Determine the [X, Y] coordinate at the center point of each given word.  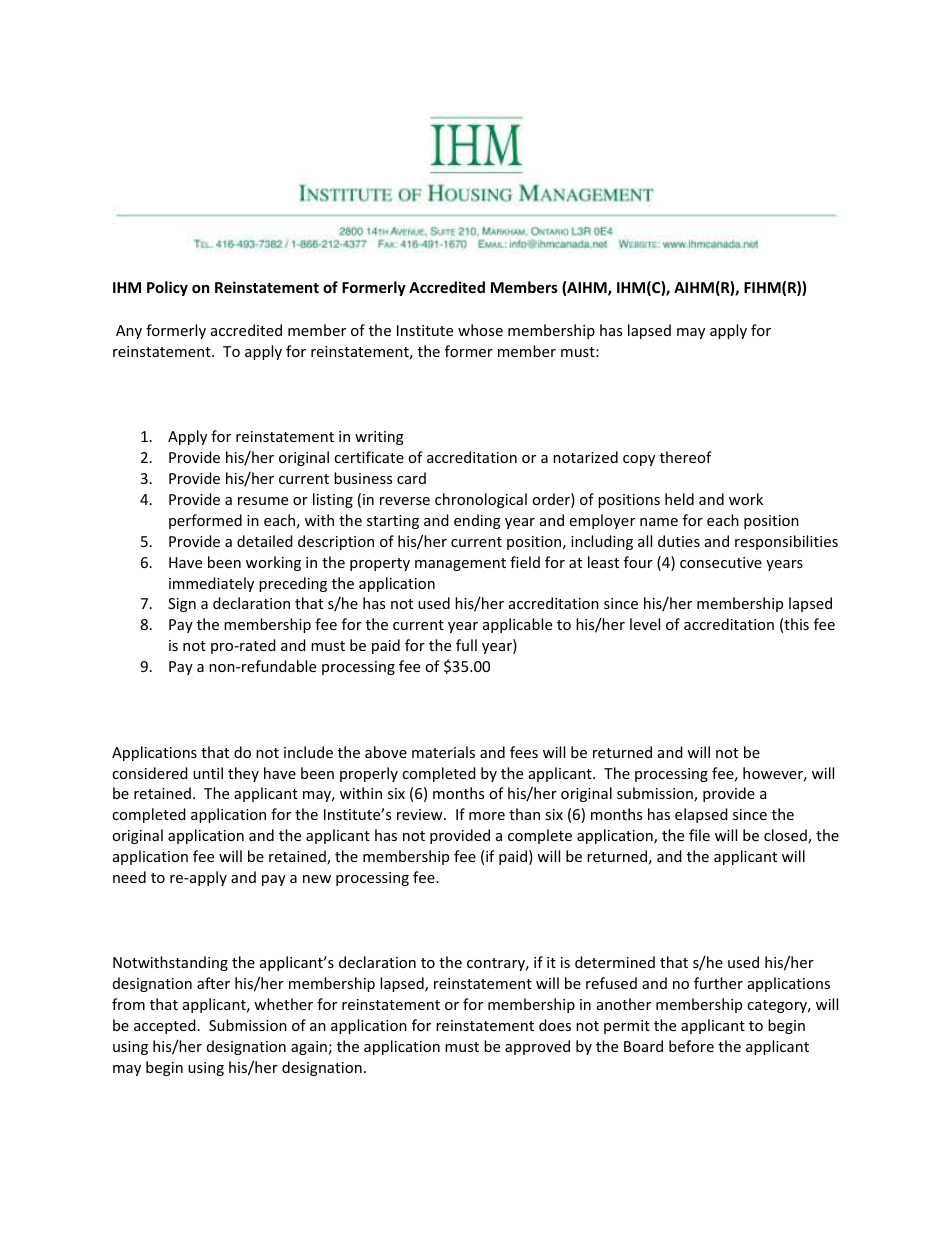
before [691, 1046]
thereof [686, 457]
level [645, 624]
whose [480, 330]
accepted [165, 1026]
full [466, 645]
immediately [211, 584]
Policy [167, 288]
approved [537, 1047]
